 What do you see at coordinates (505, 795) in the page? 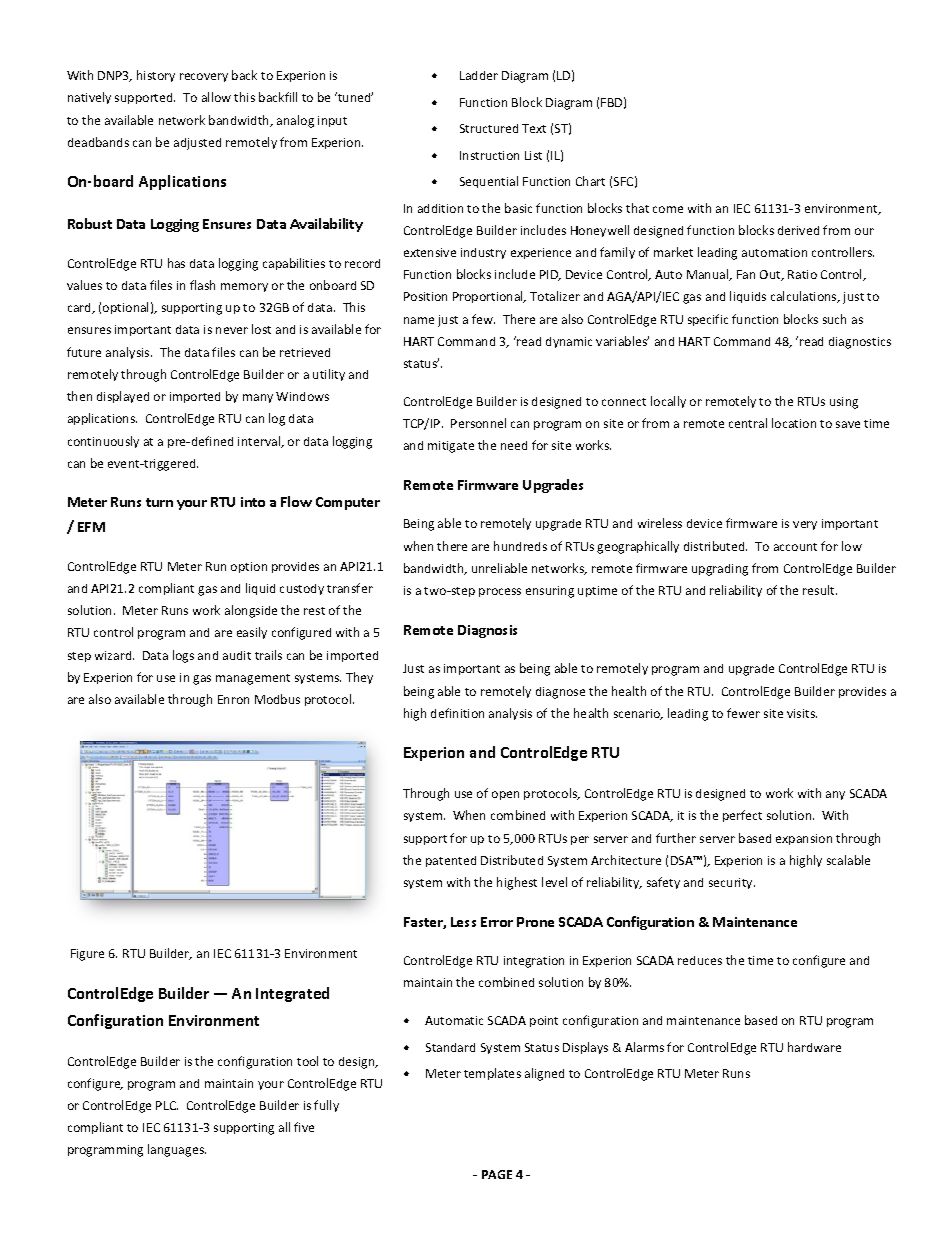
I see `open` at bounding box center [505, 795].
